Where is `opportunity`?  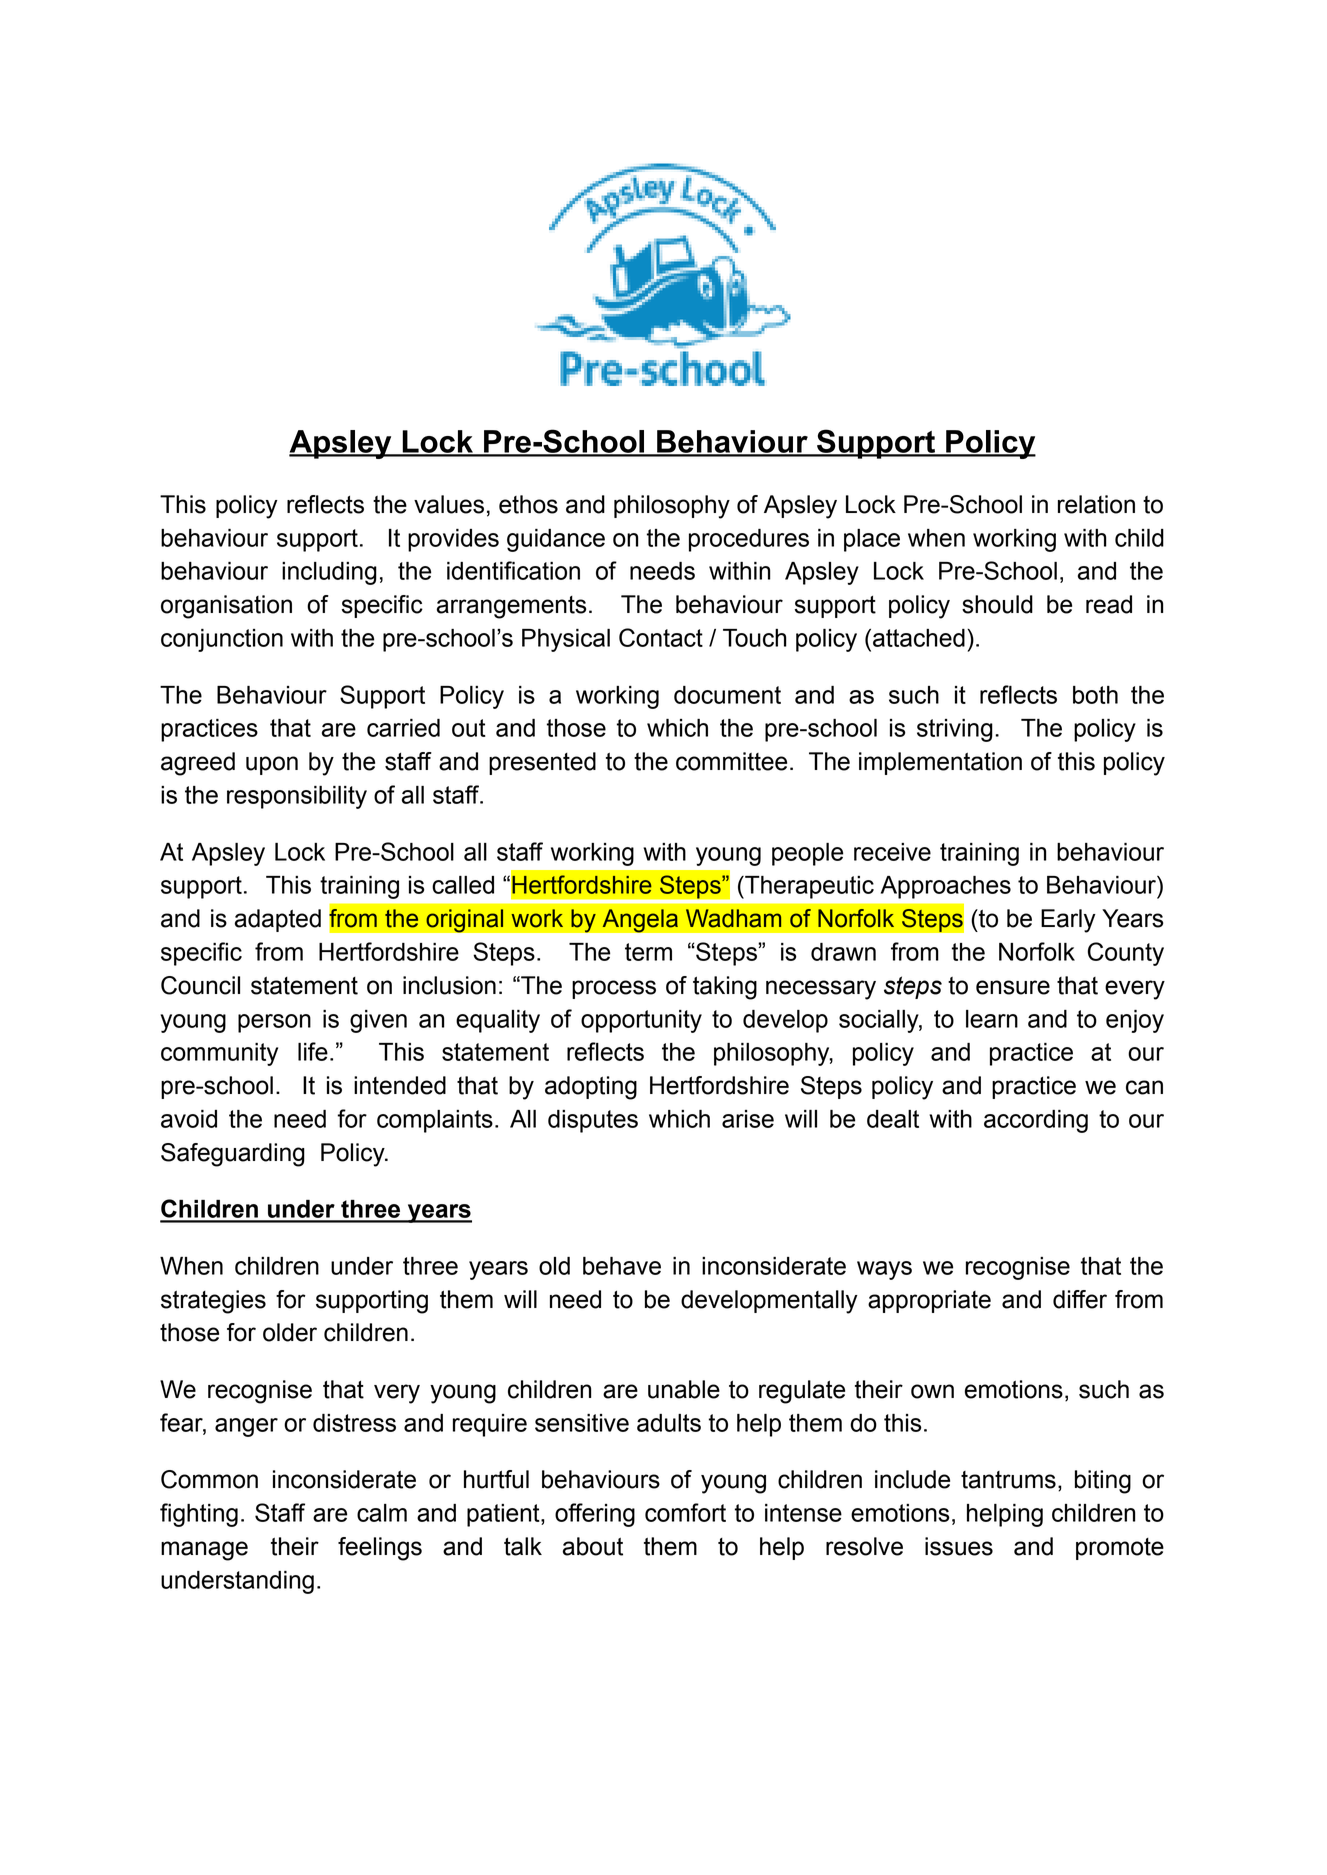
opportunity is located at coordinates (641, 1021).
